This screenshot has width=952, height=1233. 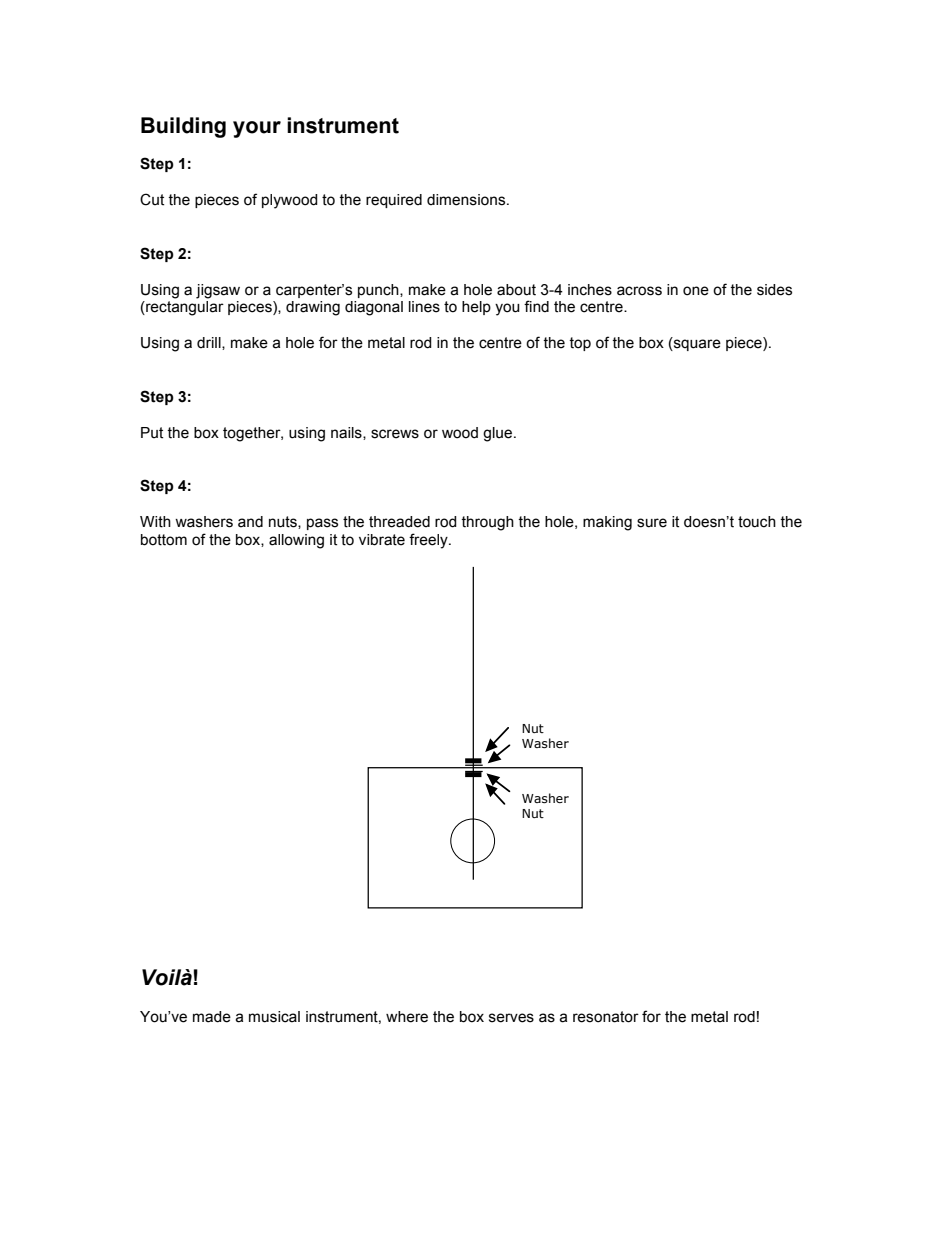 I want to click on Put, so click(x=152, y=433).
